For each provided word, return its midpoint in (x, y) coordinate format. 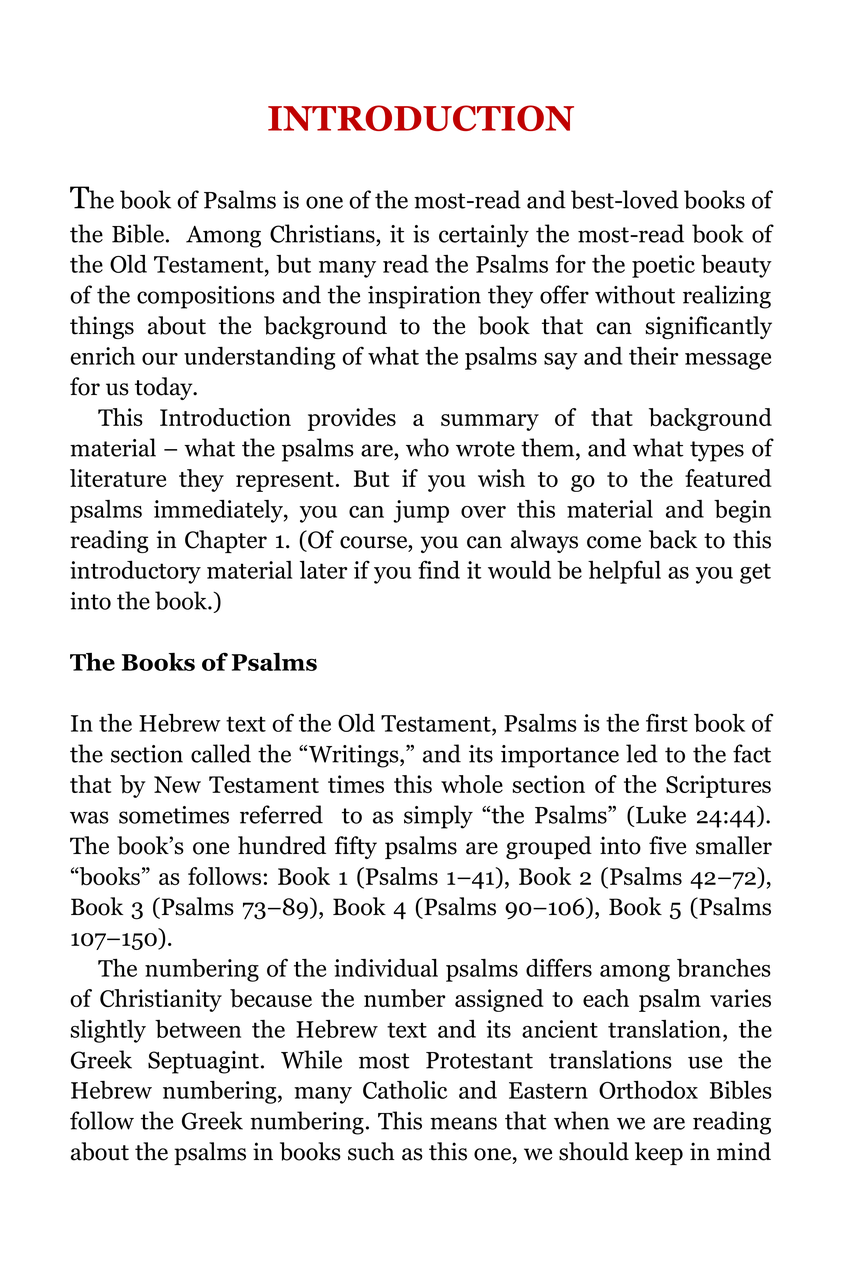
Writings (355, 756)
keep (659, 1153)
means (463, 1123)
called (221, 753)
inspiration (424, 297)
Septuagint (203, 1062)
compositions (206, 297)
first (667, 722)
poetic (663, 266)
